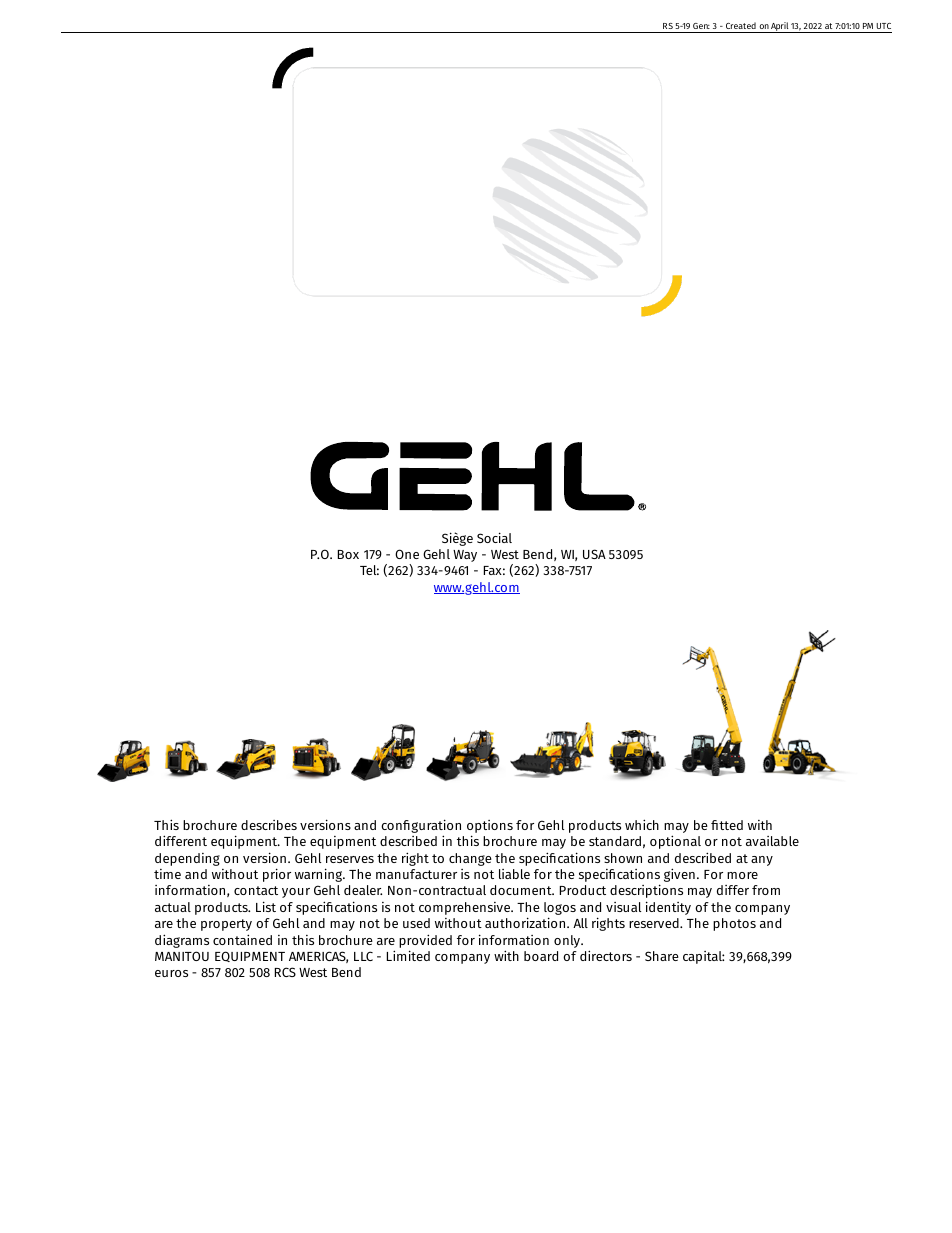 Image resolution: width=952 pixels, height=1233 pixels. What do you see at coordinates (741, 27) in the screenshot?
I see `Created` at bounding box center [741, 27].
